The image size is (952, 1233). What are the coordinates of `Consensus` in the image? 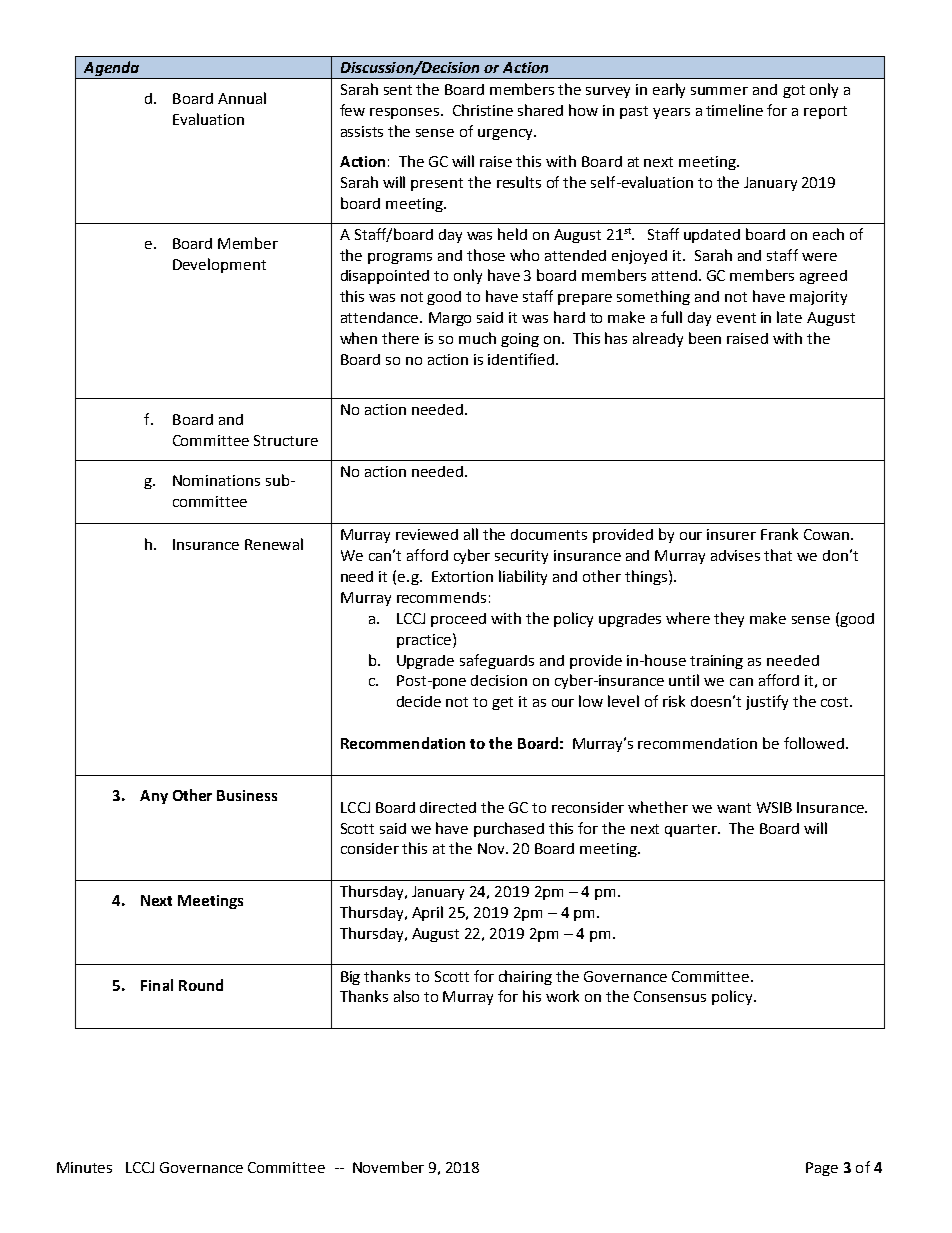 It's located at (670, 996).
